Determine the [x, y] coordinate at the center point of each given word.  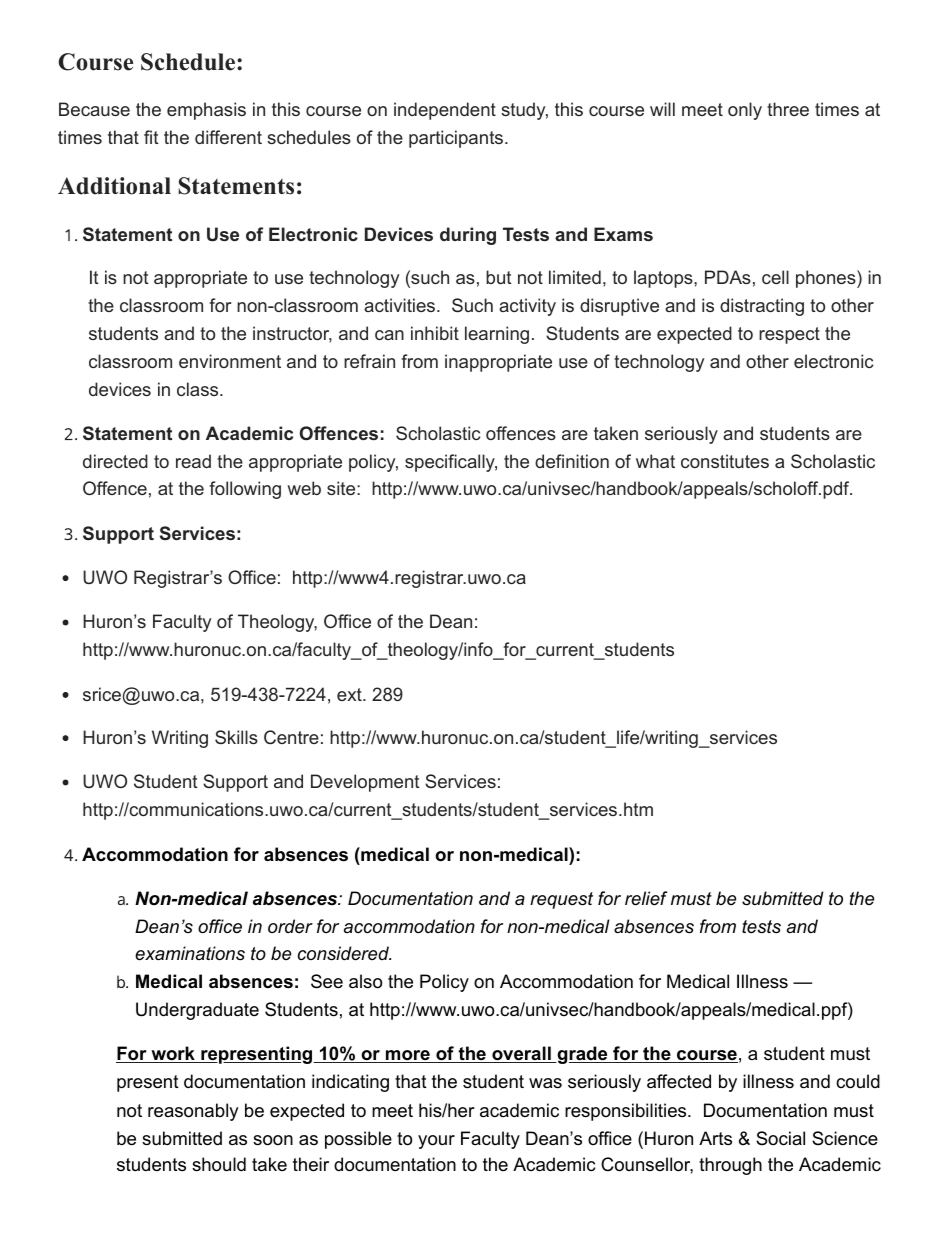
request [561, 900]
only [745, 111]
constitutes [725, 461]
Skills [236, 737]
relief [646, 898]
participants [456, 139]
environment [230, 361]
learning [497, 335]
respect [789, 335]
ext [350, 694]
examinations [190, 953]
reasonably [193, 1112]
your [436, 1142]
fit [151, 137]
